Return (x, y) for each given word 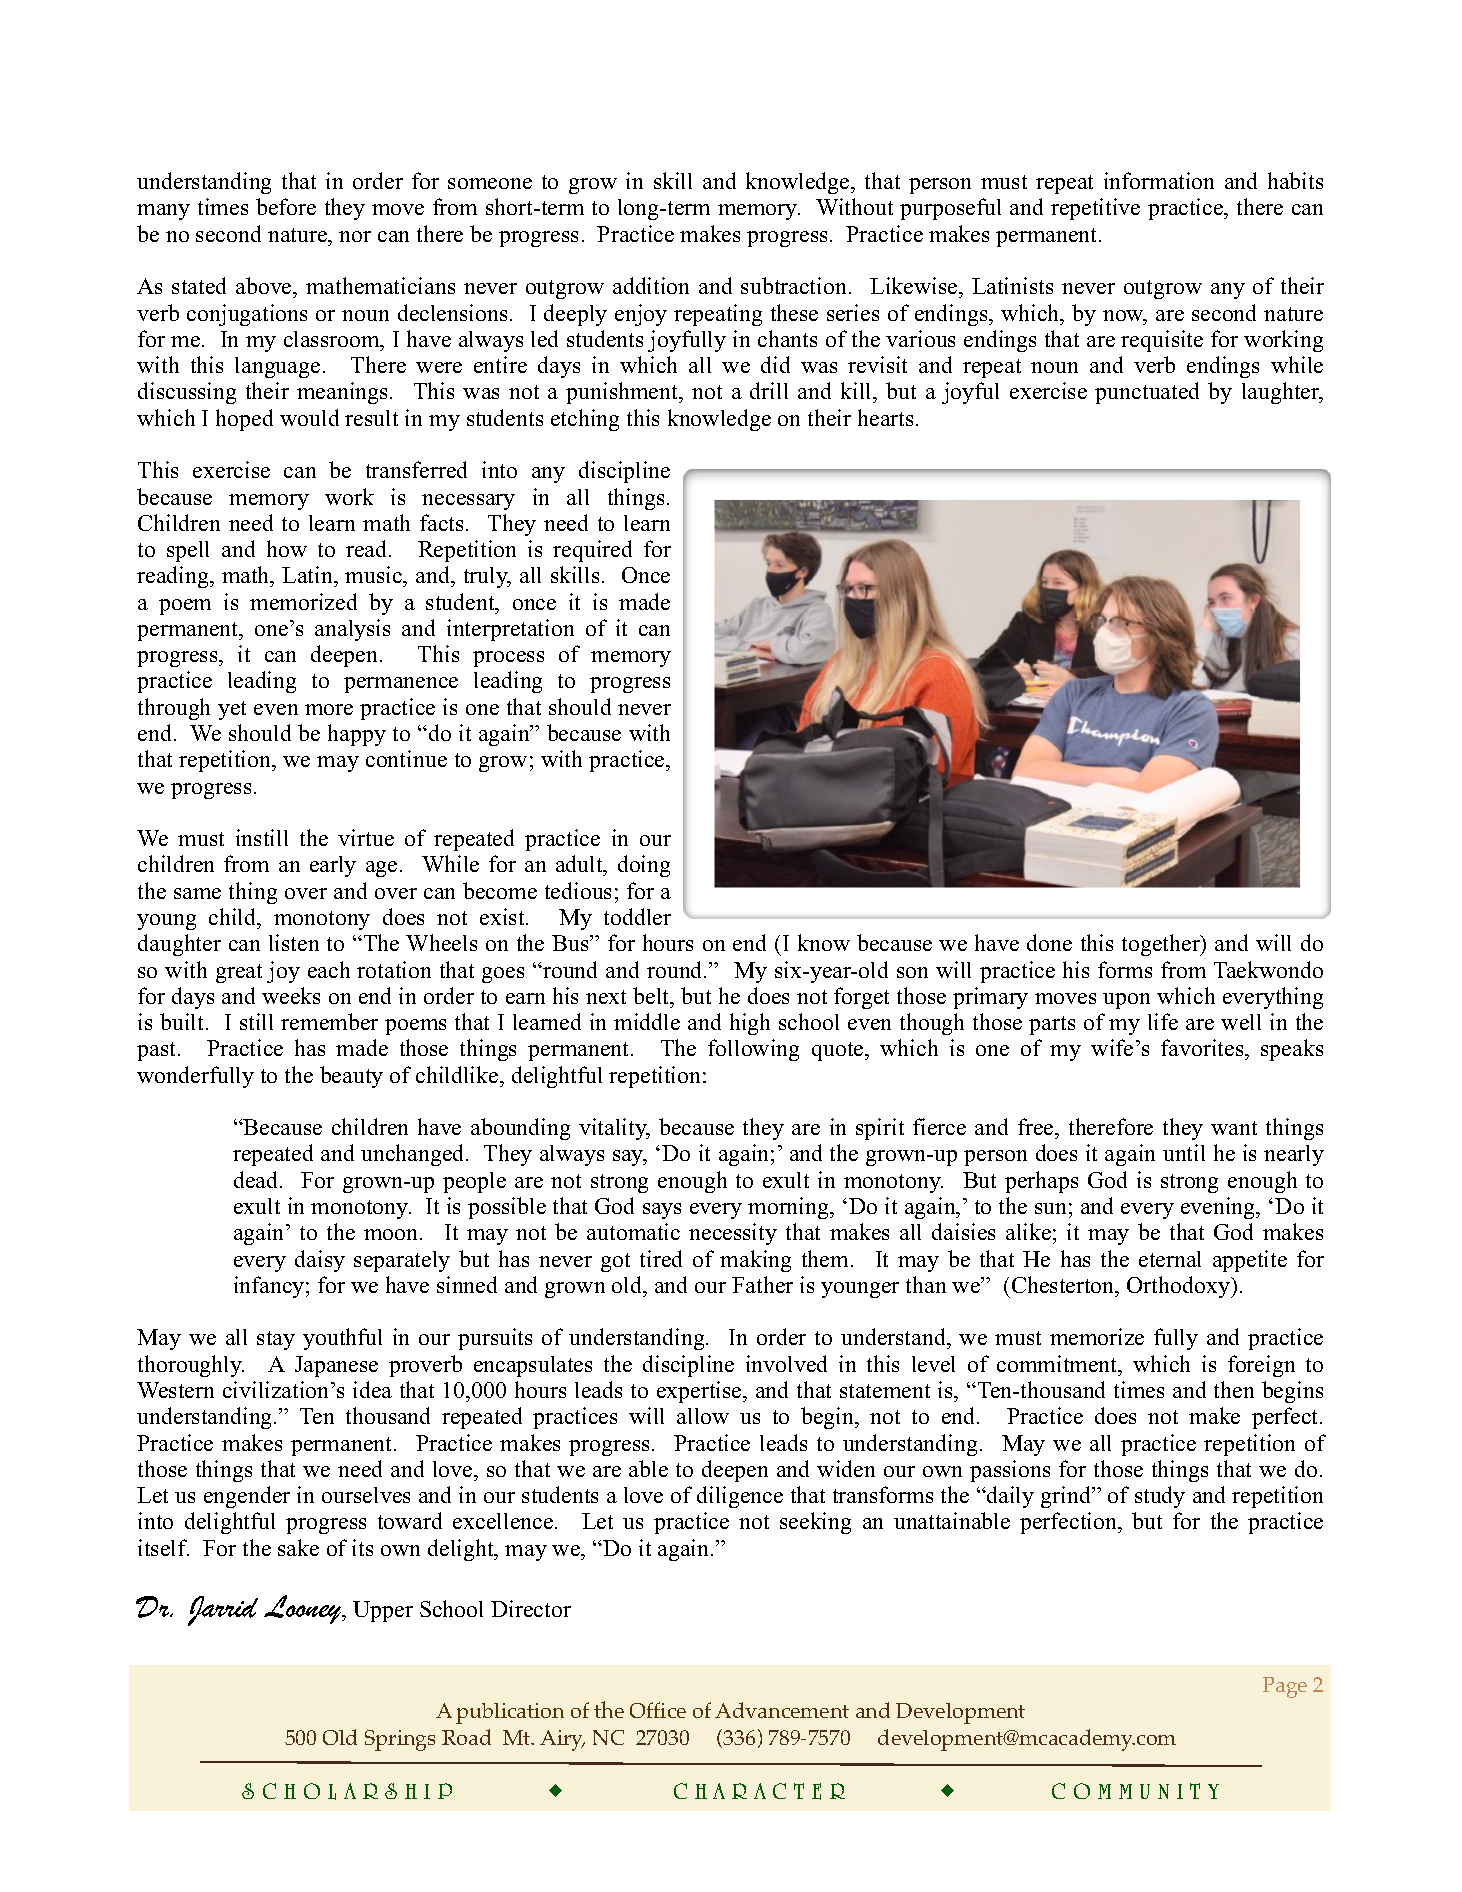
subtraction (793, 285)
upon (1126, 1001)
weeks (291, 995)
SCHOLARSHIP (347, 1791)
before (286, 206)
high (750, 1024)
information (1159, 180)
